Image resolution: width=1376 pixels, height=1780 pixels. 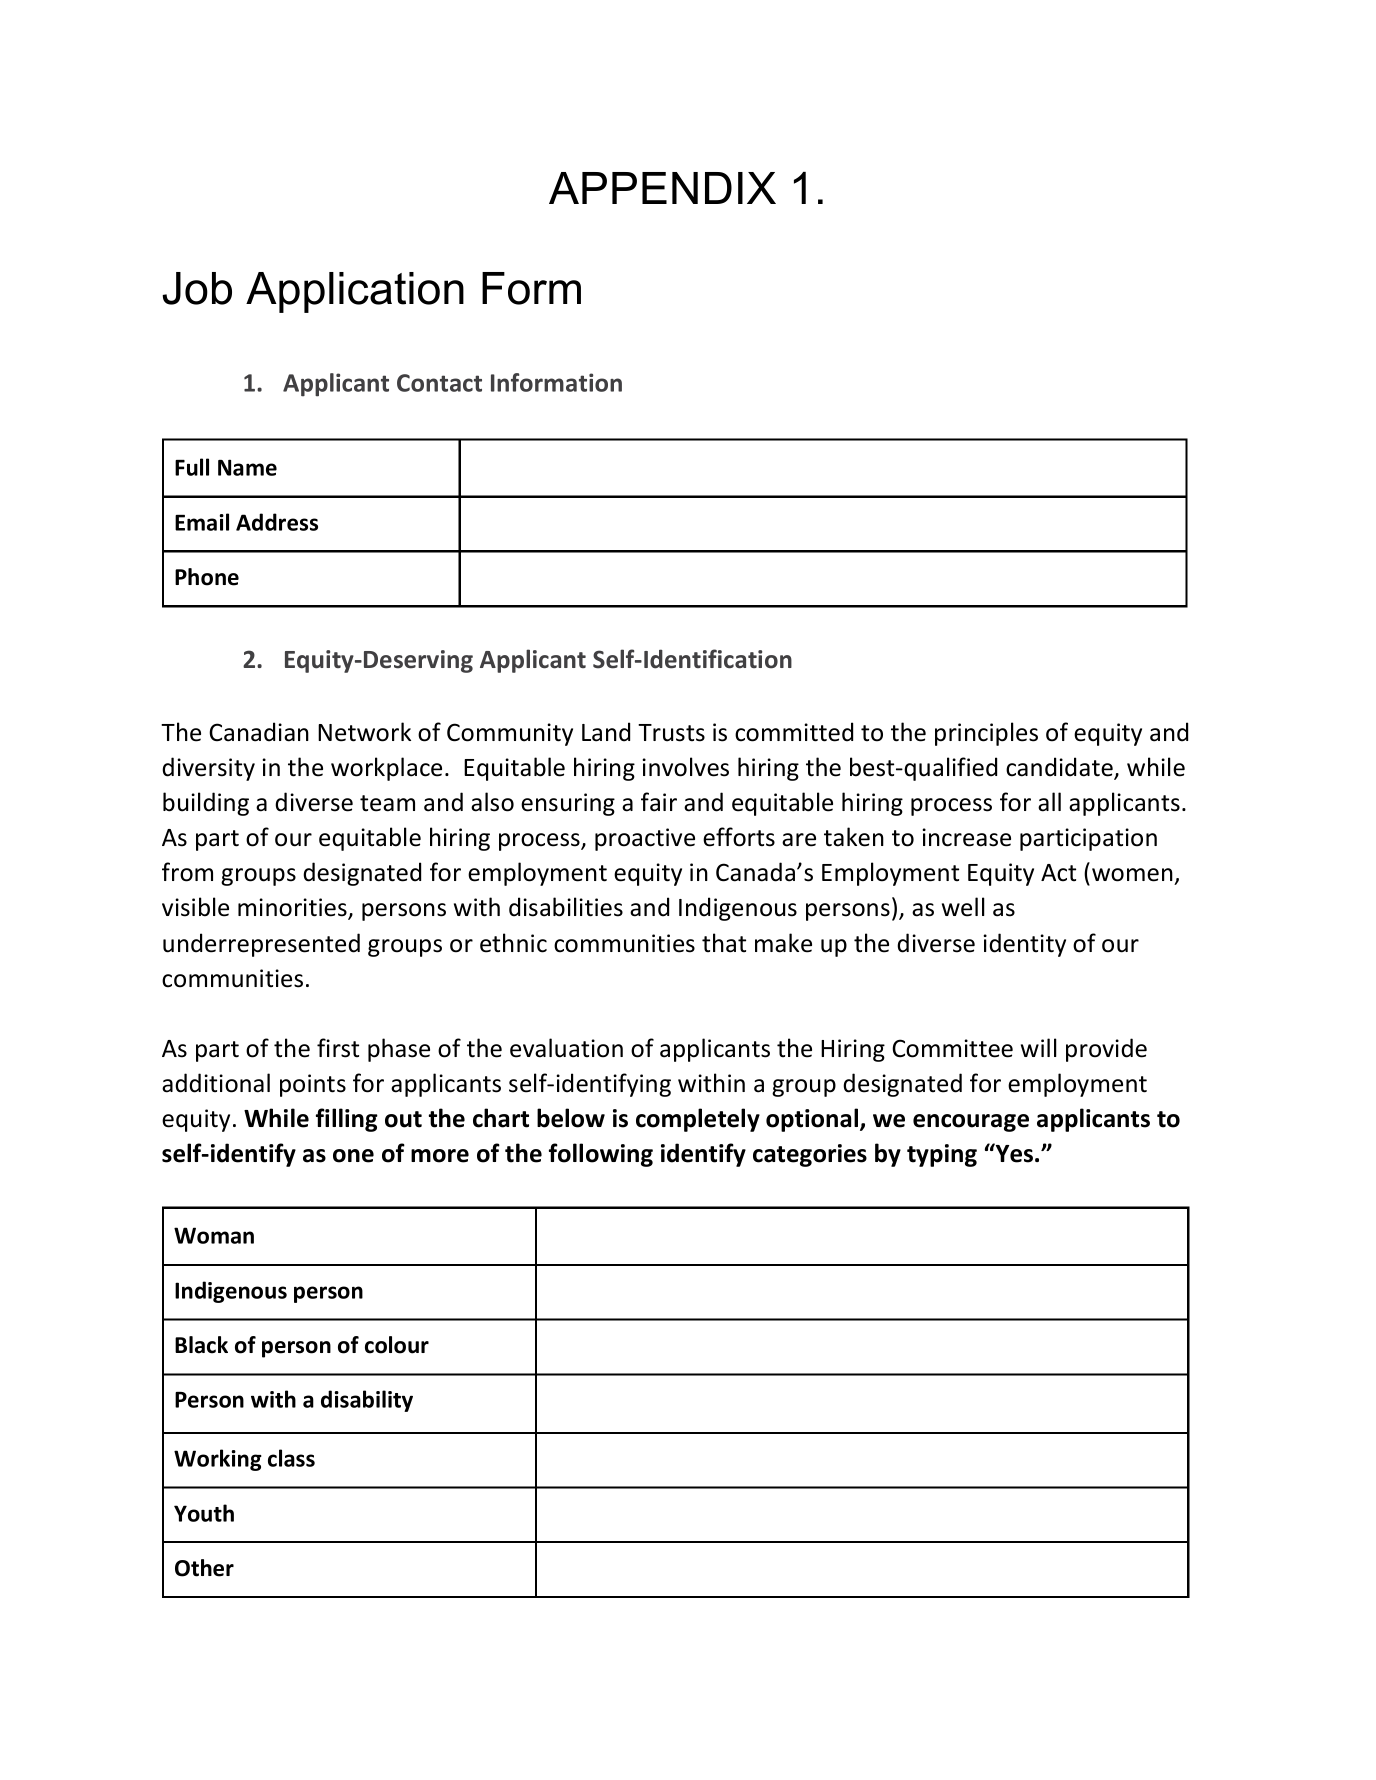 I want to click on minorities, so click(x=293, y=908).
